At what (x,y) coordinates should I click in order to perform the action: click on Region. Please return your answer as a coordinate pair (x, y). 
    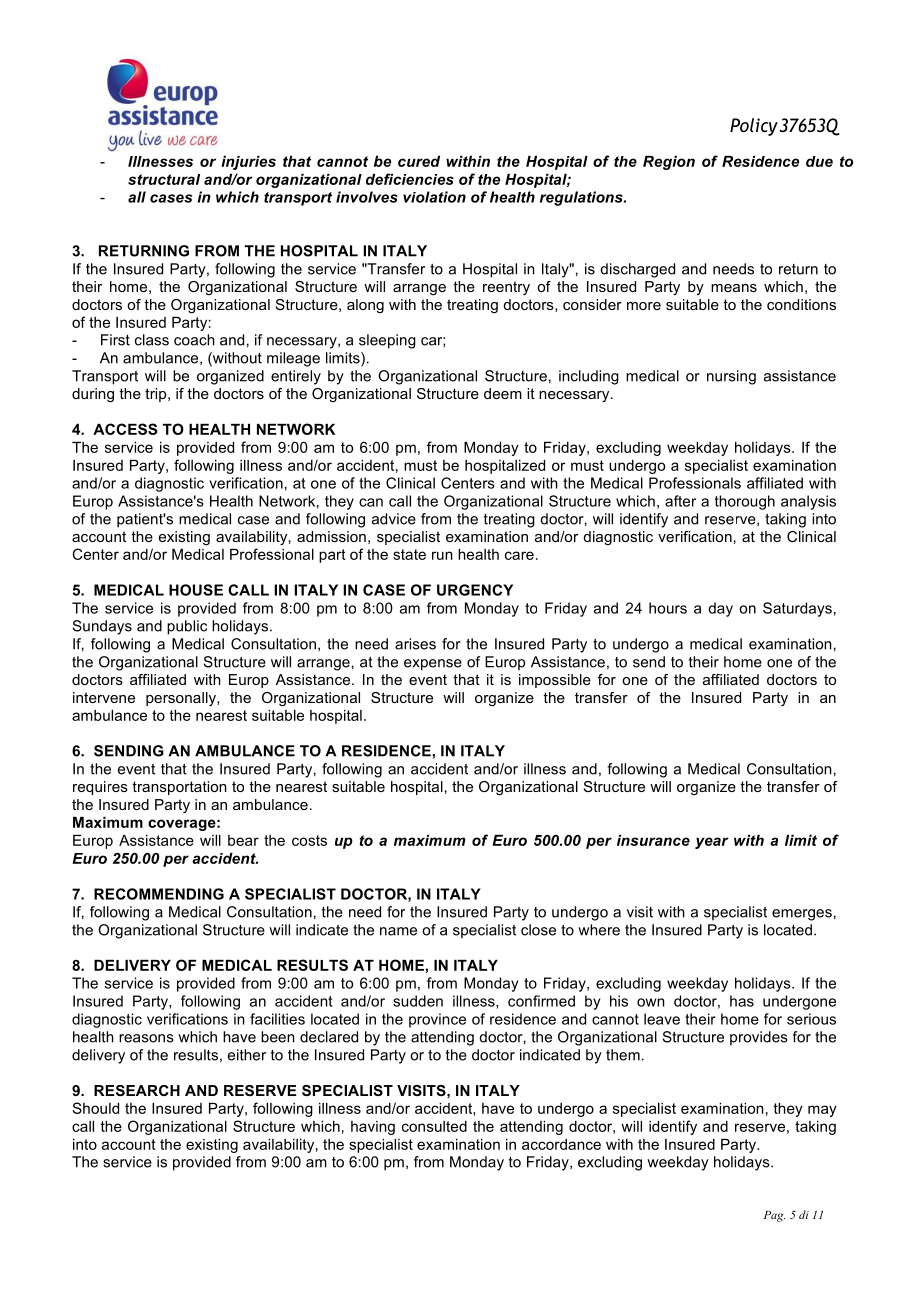
    Looking at the image, I should click on (669, 163).
